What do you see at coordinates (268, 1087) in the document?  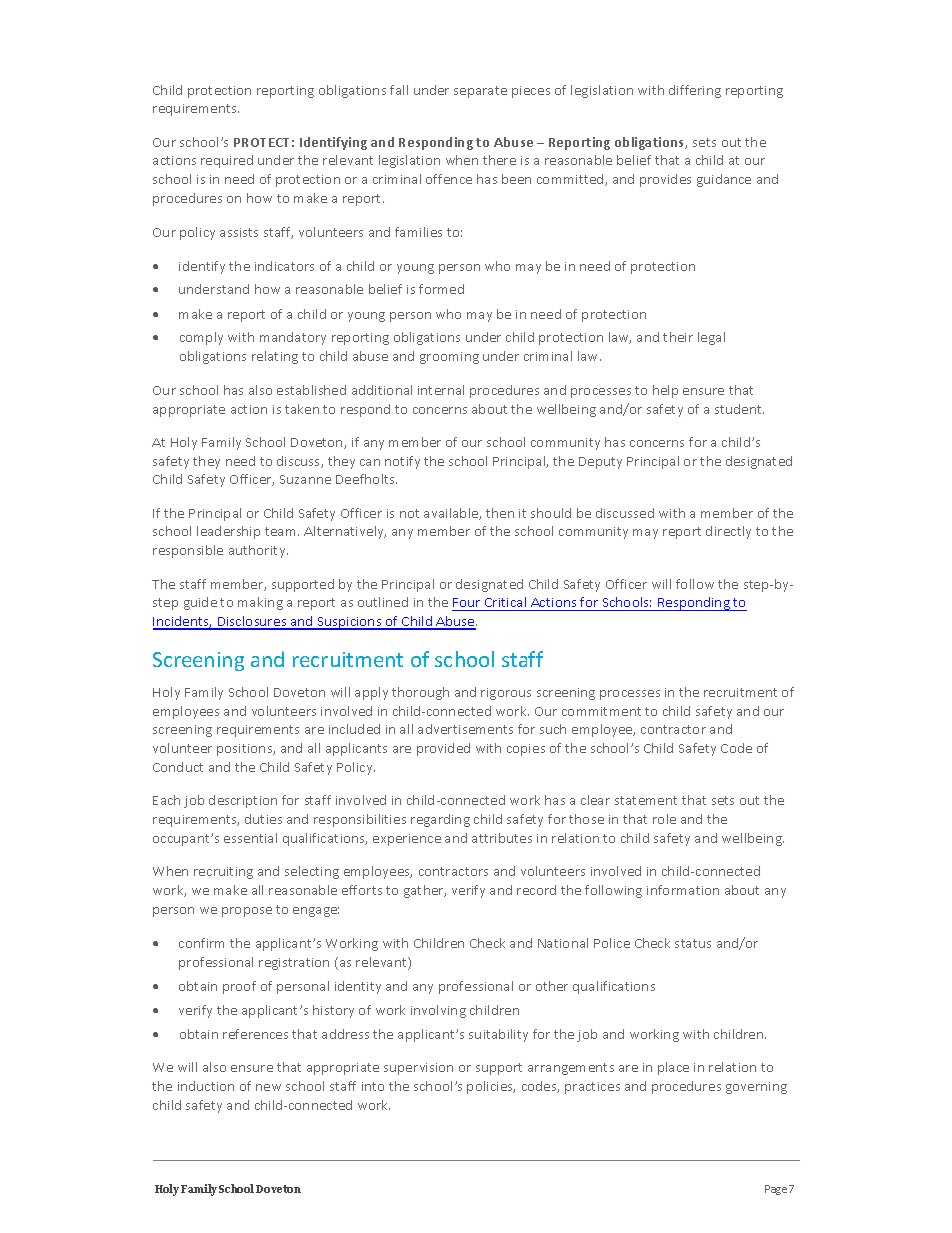 I see `new` at bounding box center [268, 1087].
